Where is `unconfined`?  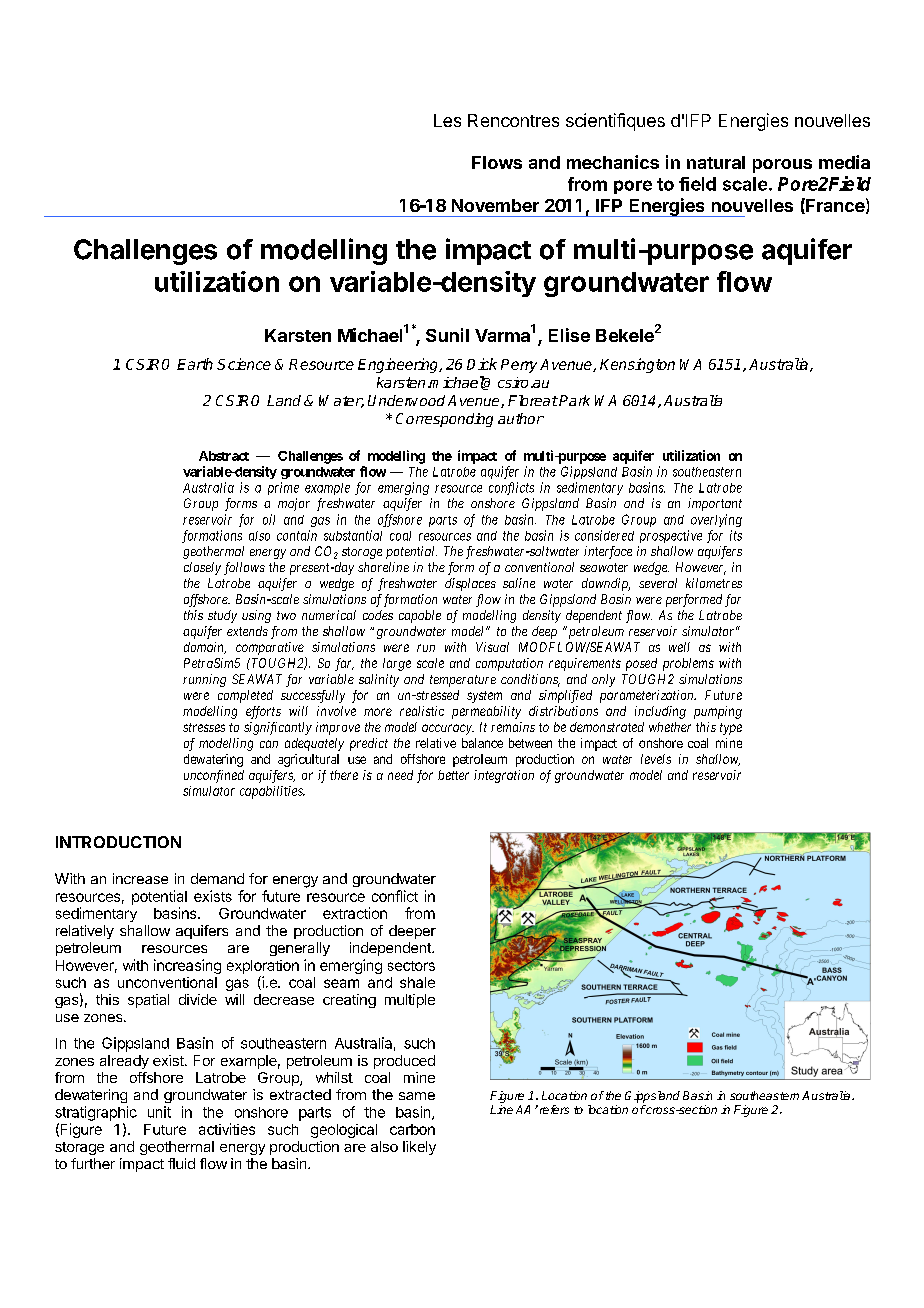
unconfined is located at coordinates (214, 776).
